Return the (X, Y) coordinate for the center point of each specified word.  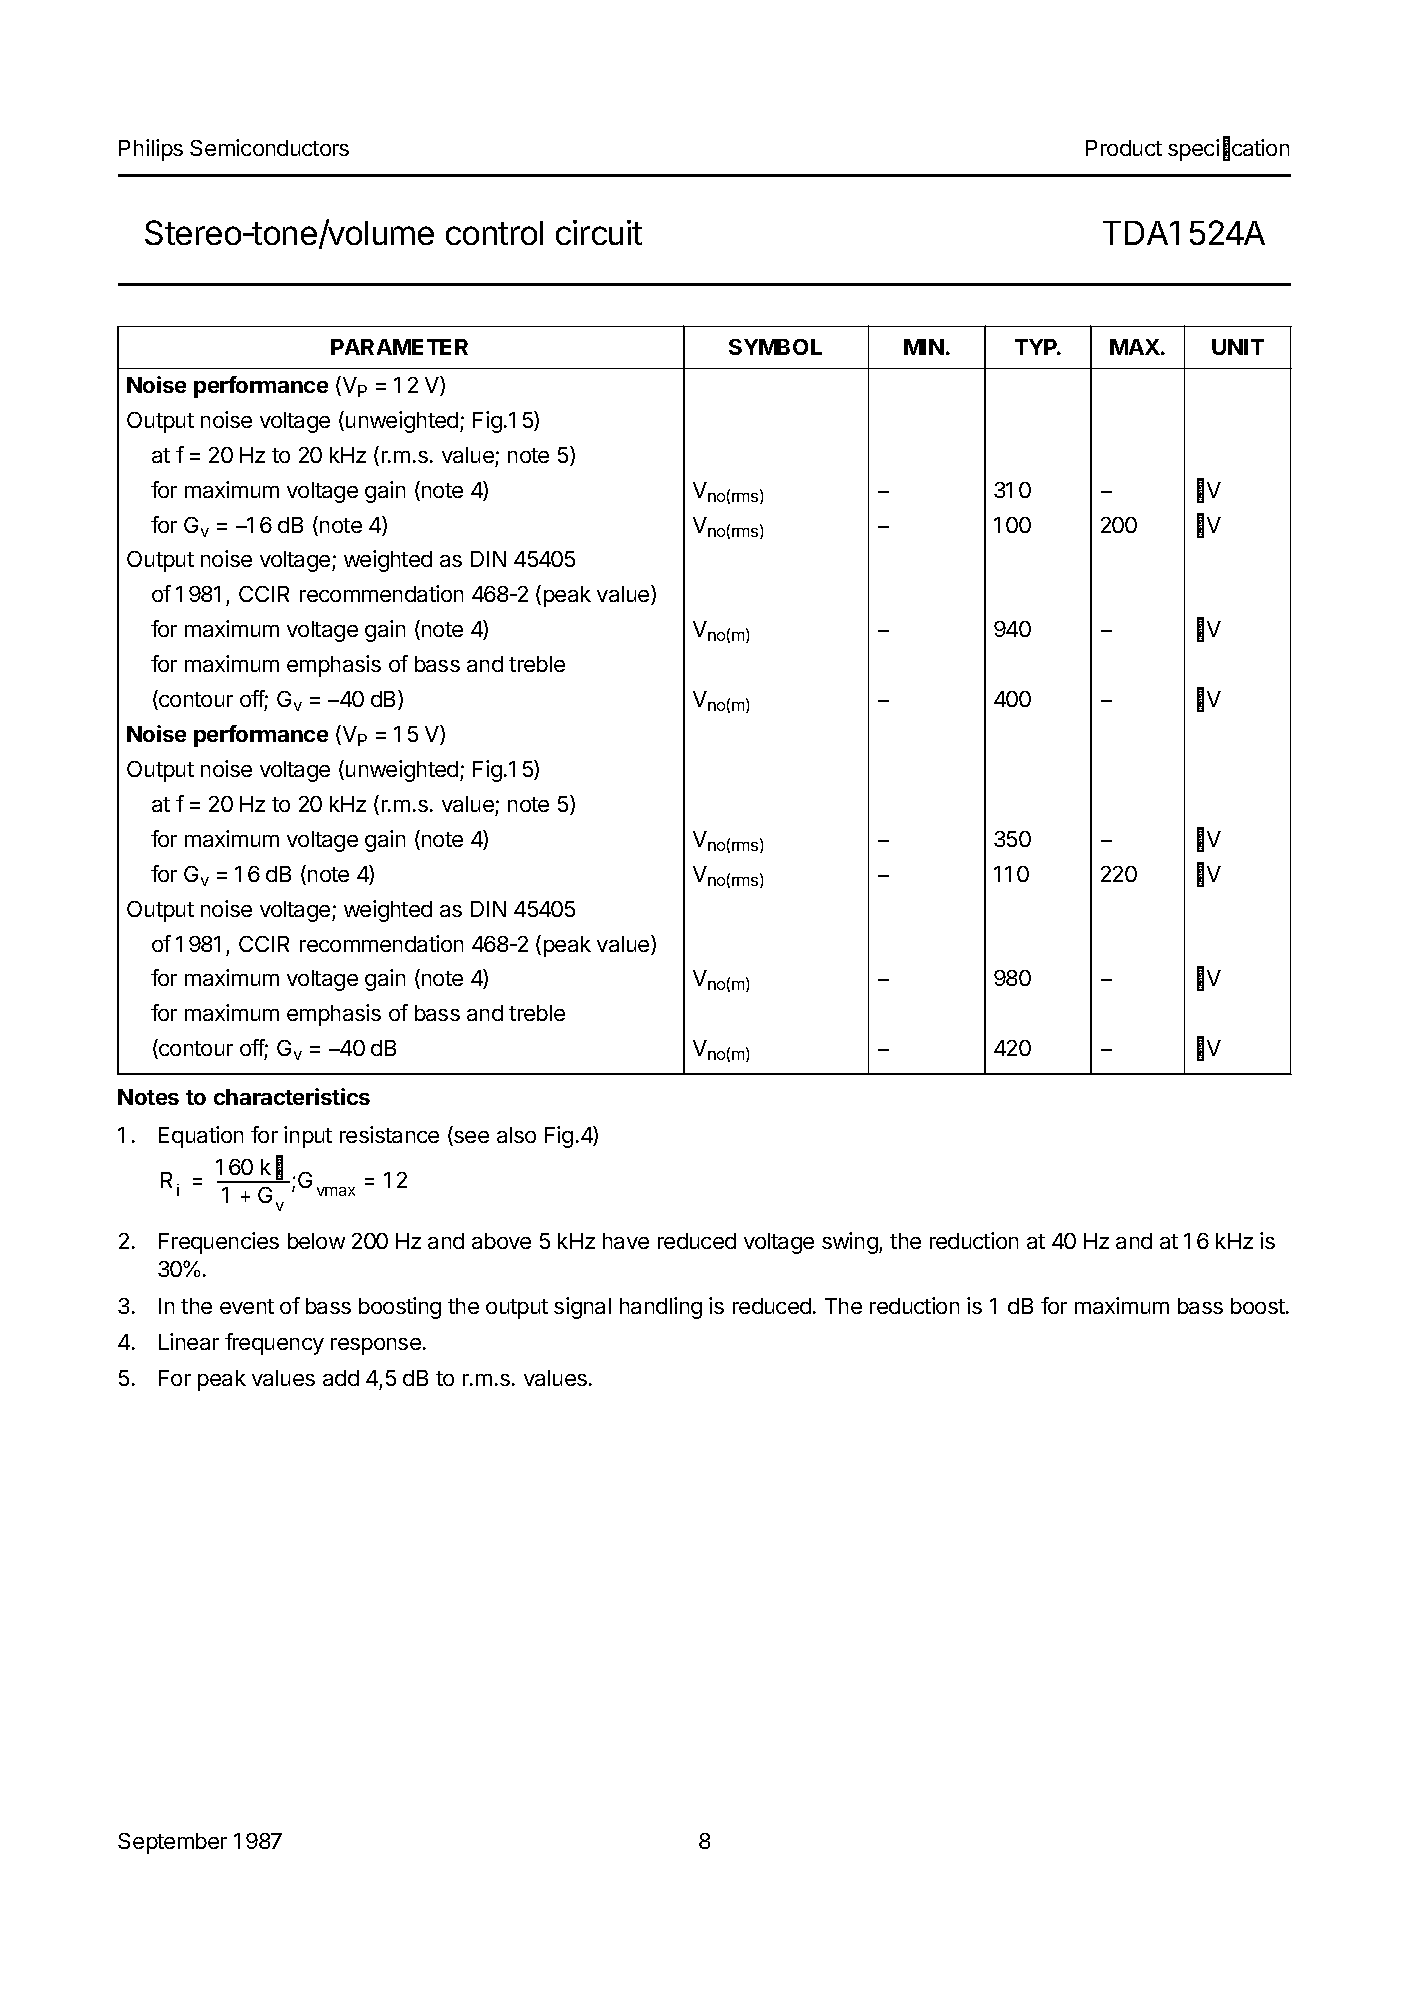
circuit (599, 232)
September (172, 1843)
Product (1124, 148)
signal (582, 1308)
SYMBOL (775, 347)
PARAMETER (399, 347)
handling (661, 1308)
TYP (1037, 347)
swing (851, 1243)
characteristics (292, 1096)
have (626, 1241)
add (341, 1378)
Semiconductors (269, 147)
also (516, 1135)
